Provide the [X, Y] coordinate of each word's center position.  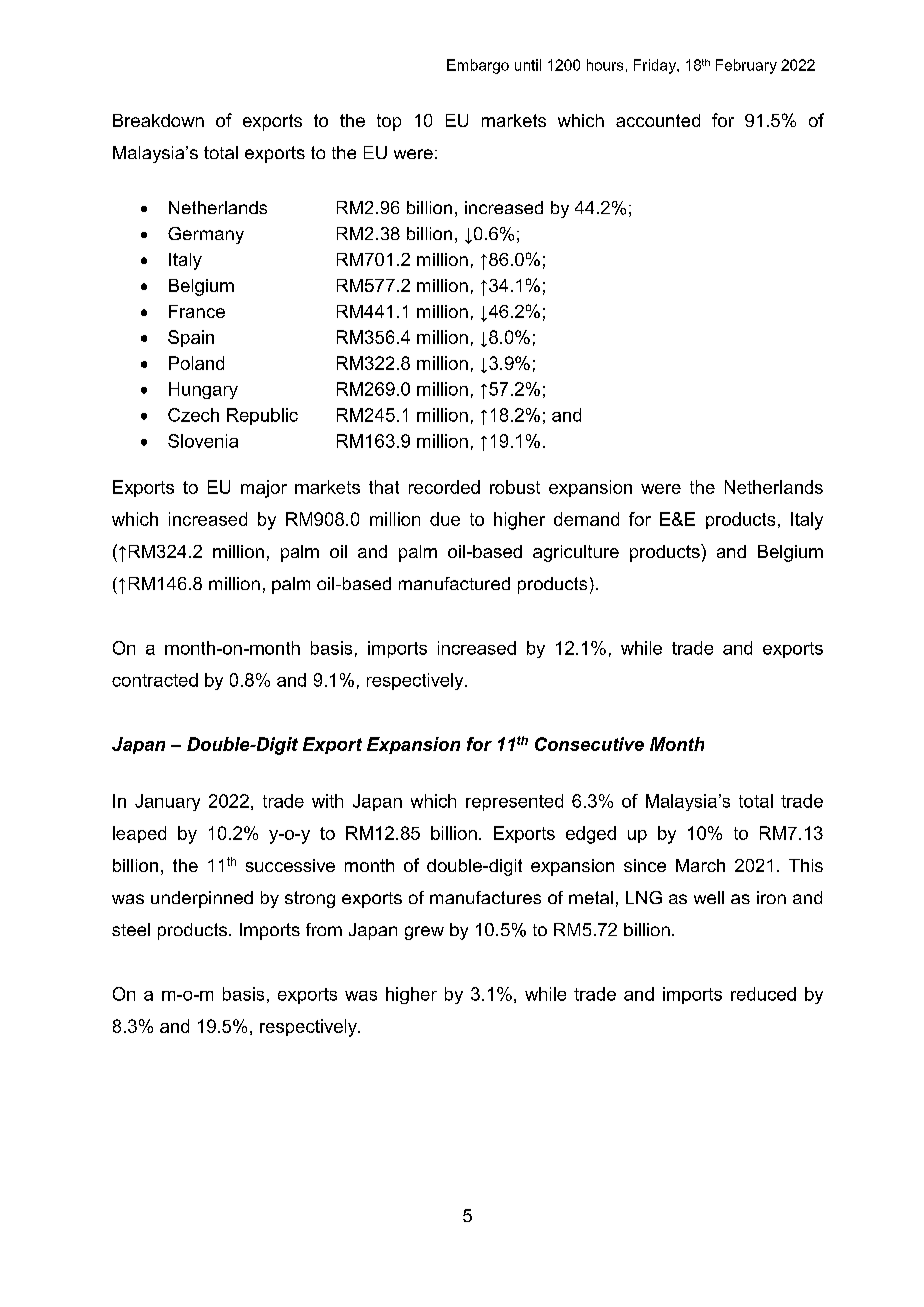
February [746, 66]
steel [131, 929]
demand [586, 519]
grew [424, 933]
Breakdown [158, 120]
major [264, 489]
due [445, 519]
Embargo [478, 66]
